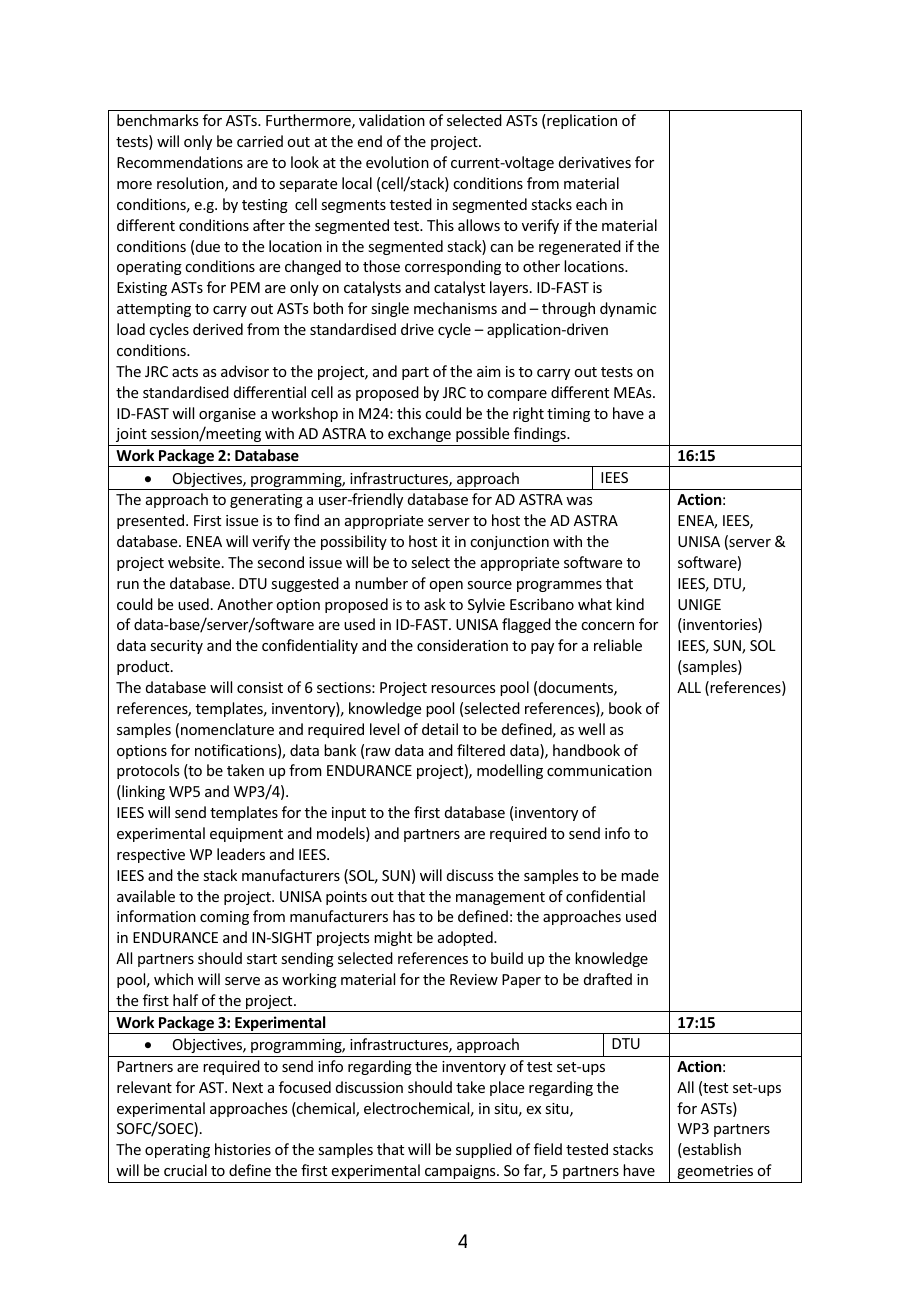 The width and height of the screenshot is (924, 1308). I want to click on derivatives, so click(595, 162).
